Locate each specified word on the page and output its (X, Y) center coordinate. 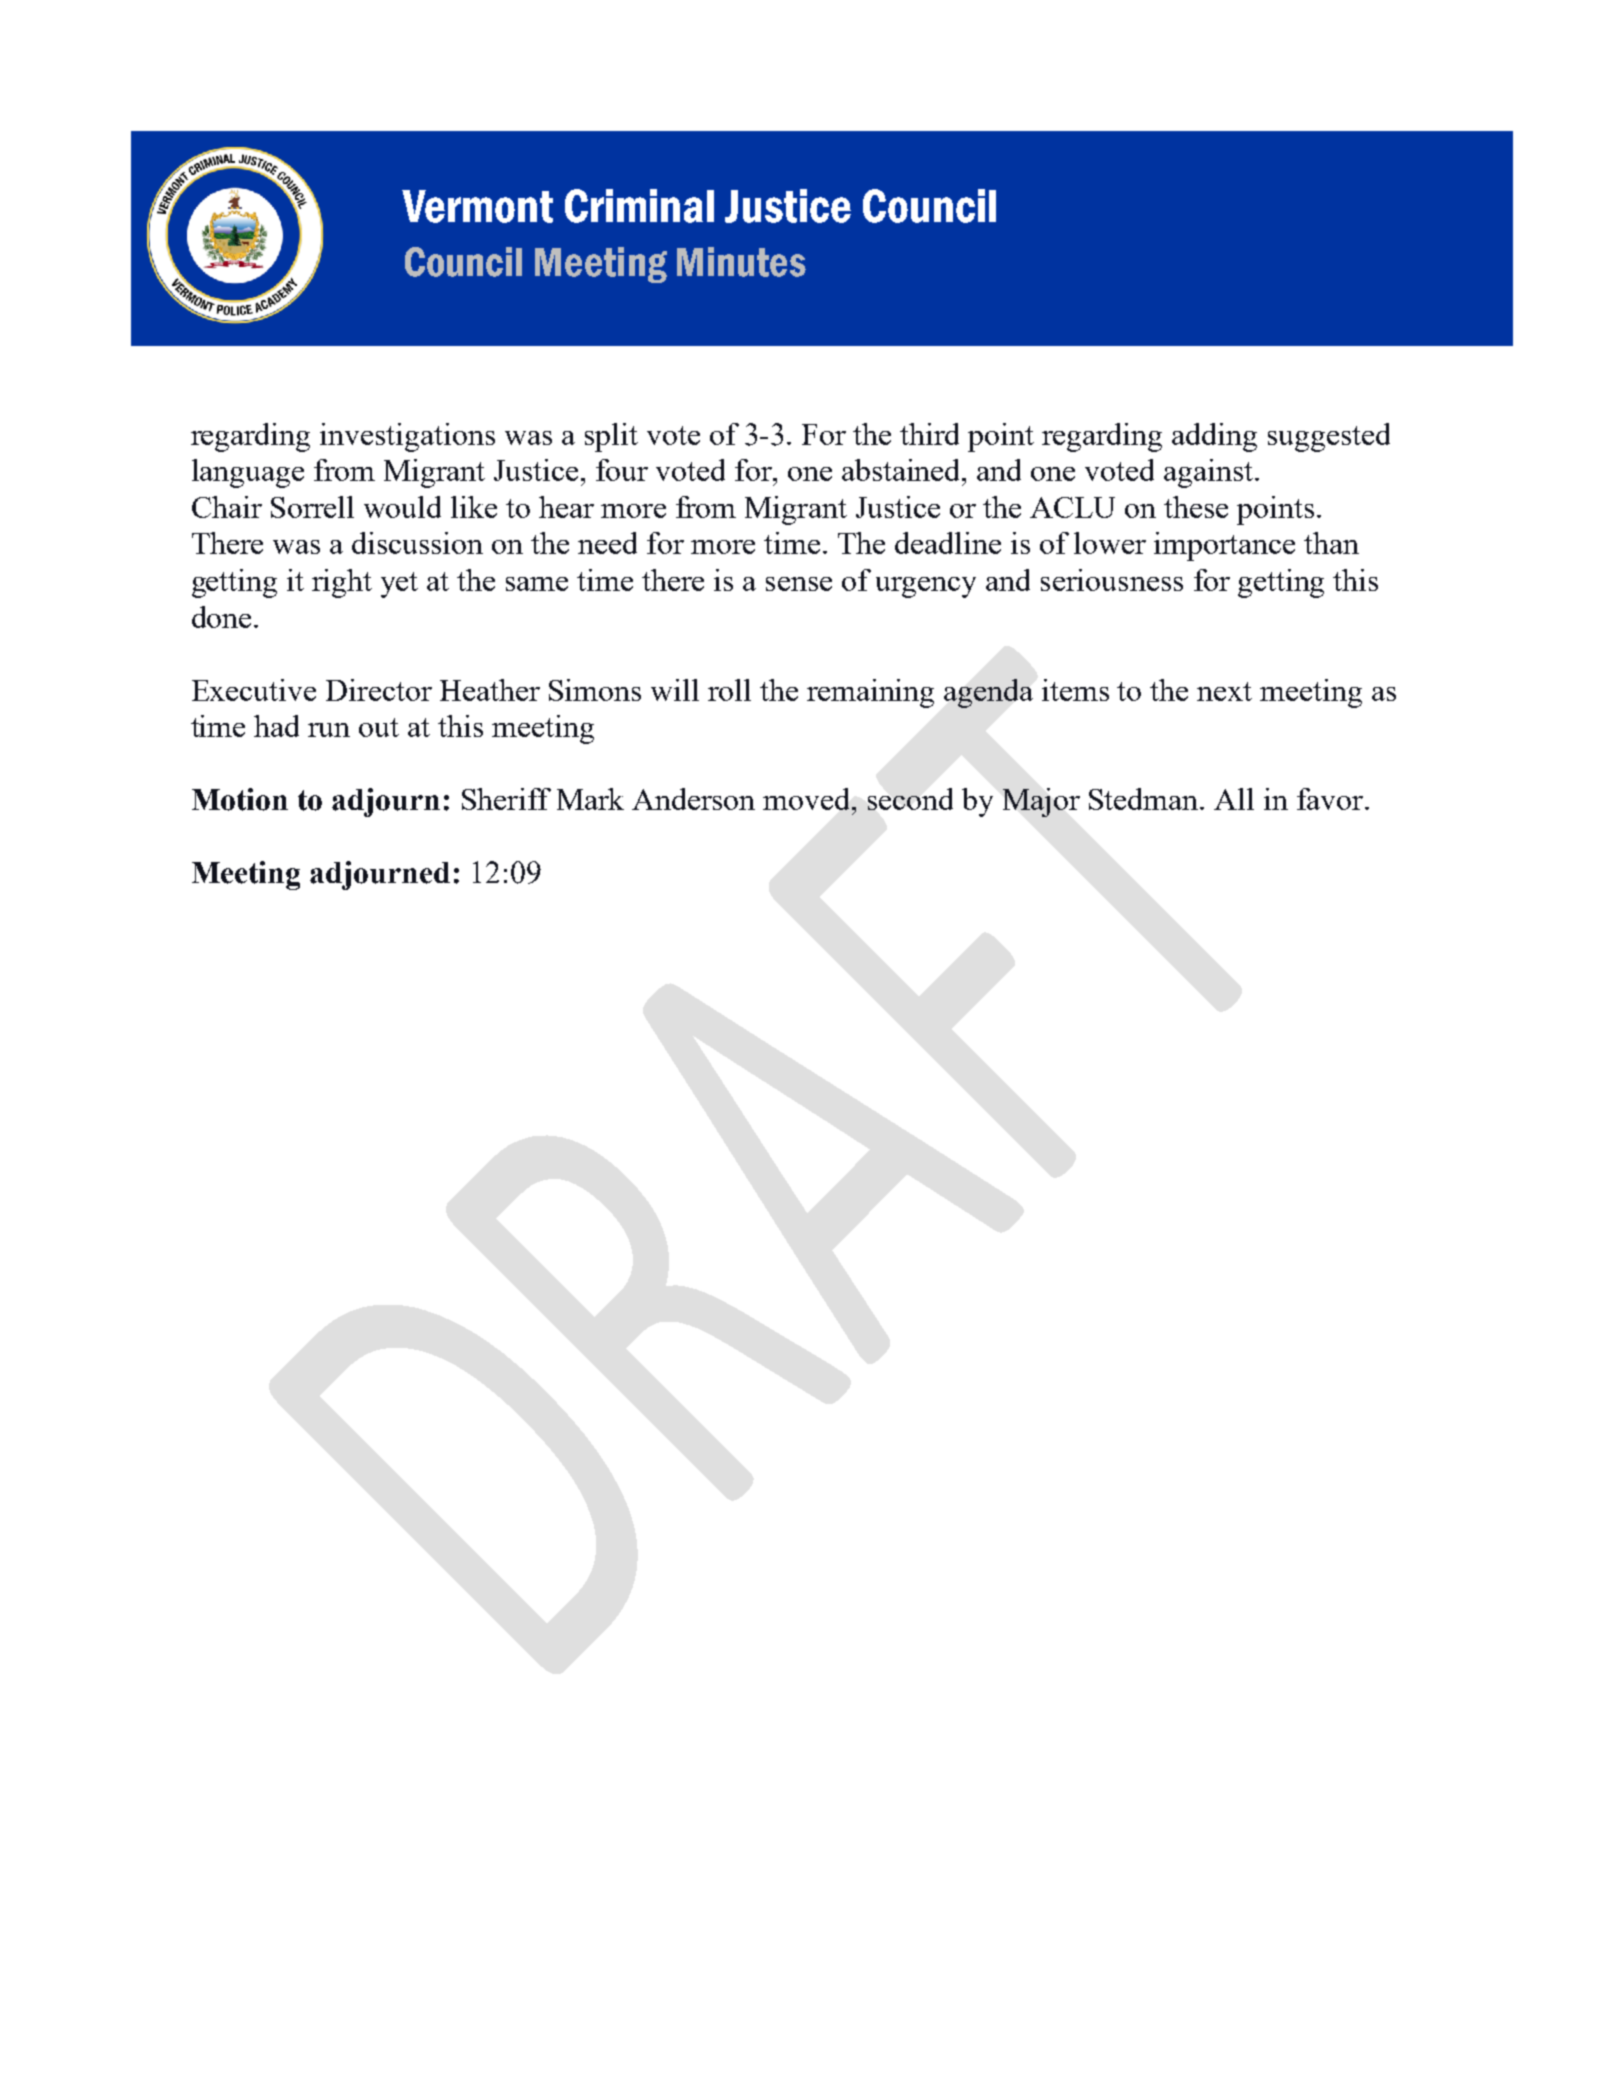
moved (808, 799)
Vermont (477, 206)
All (1234, 799)
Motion (240, 799)
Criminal (639, 206)
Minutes (741, 262)
